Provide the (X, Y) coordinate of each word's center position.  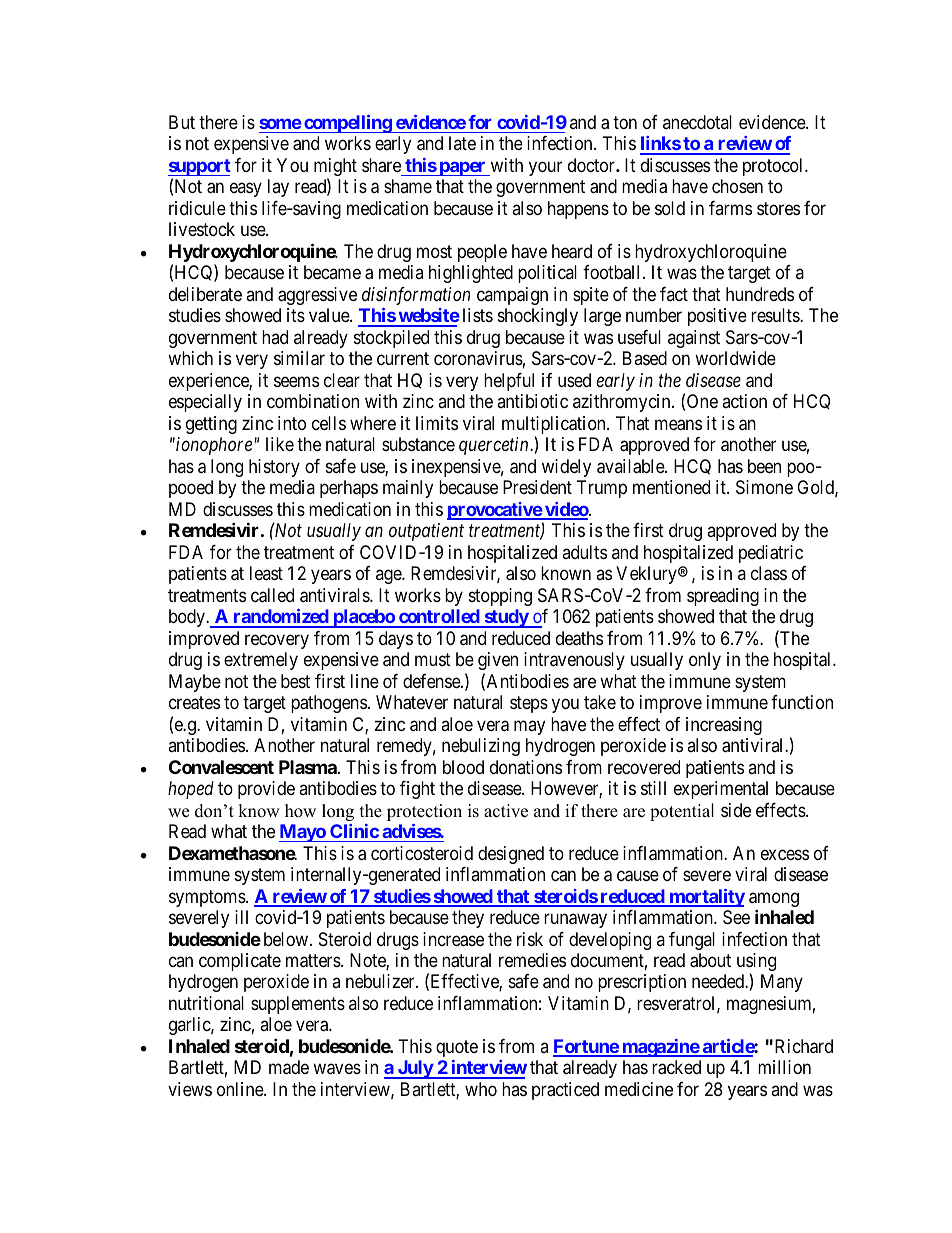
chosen (737, 186)
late (462, 143)
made (289, 1067)
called (272, 595)
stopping (500, 597)
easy (246, 190)
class (769, 573)
